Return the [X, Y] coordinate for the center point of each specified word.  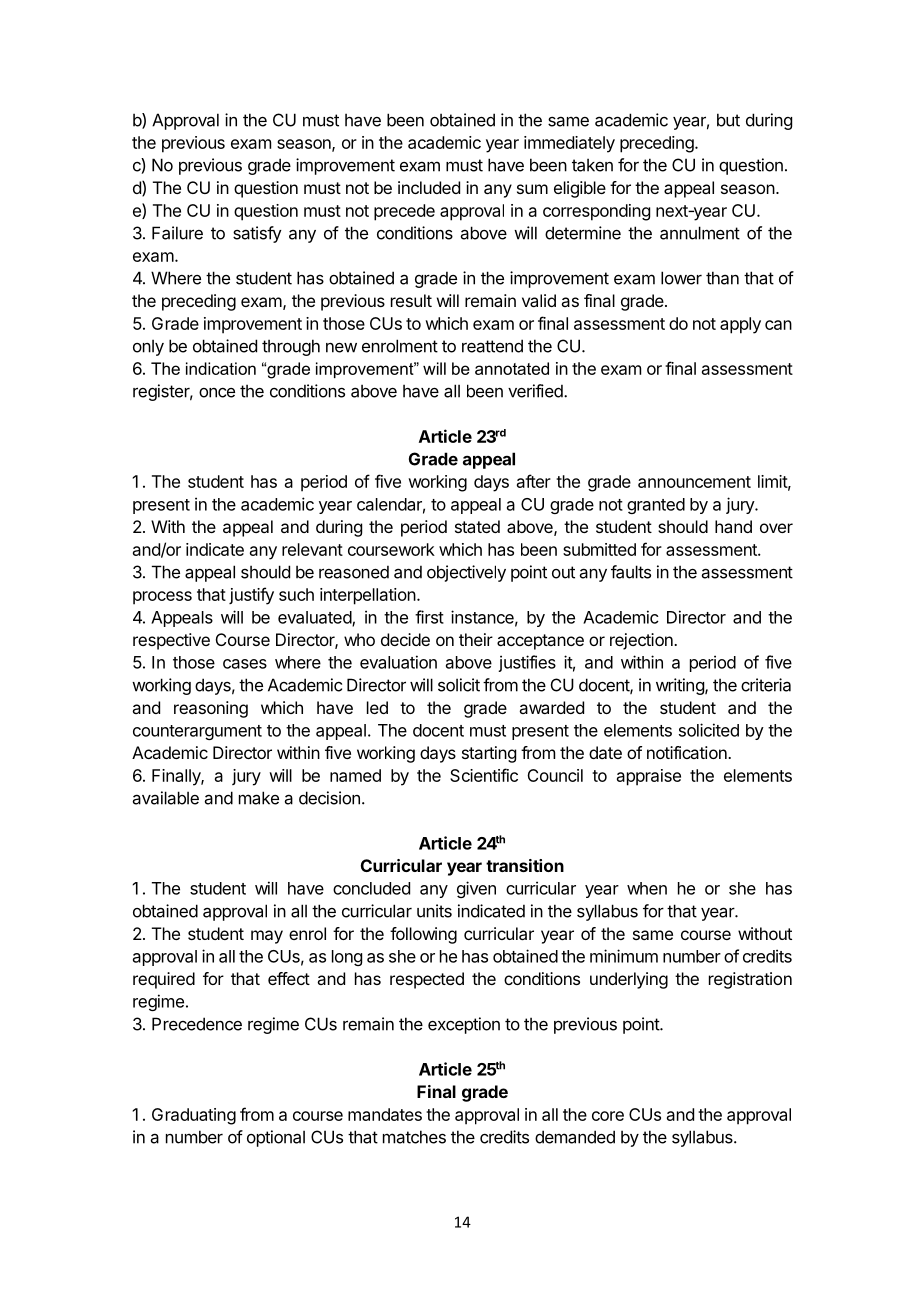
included [429, 187]
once [217, 393]
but [728, 120]
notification [688, 752]
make [259, 798]
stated [477, 526]
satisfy [257, 234]
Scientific [484, 775]
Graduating [194, 1116]
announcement [694, 482]
